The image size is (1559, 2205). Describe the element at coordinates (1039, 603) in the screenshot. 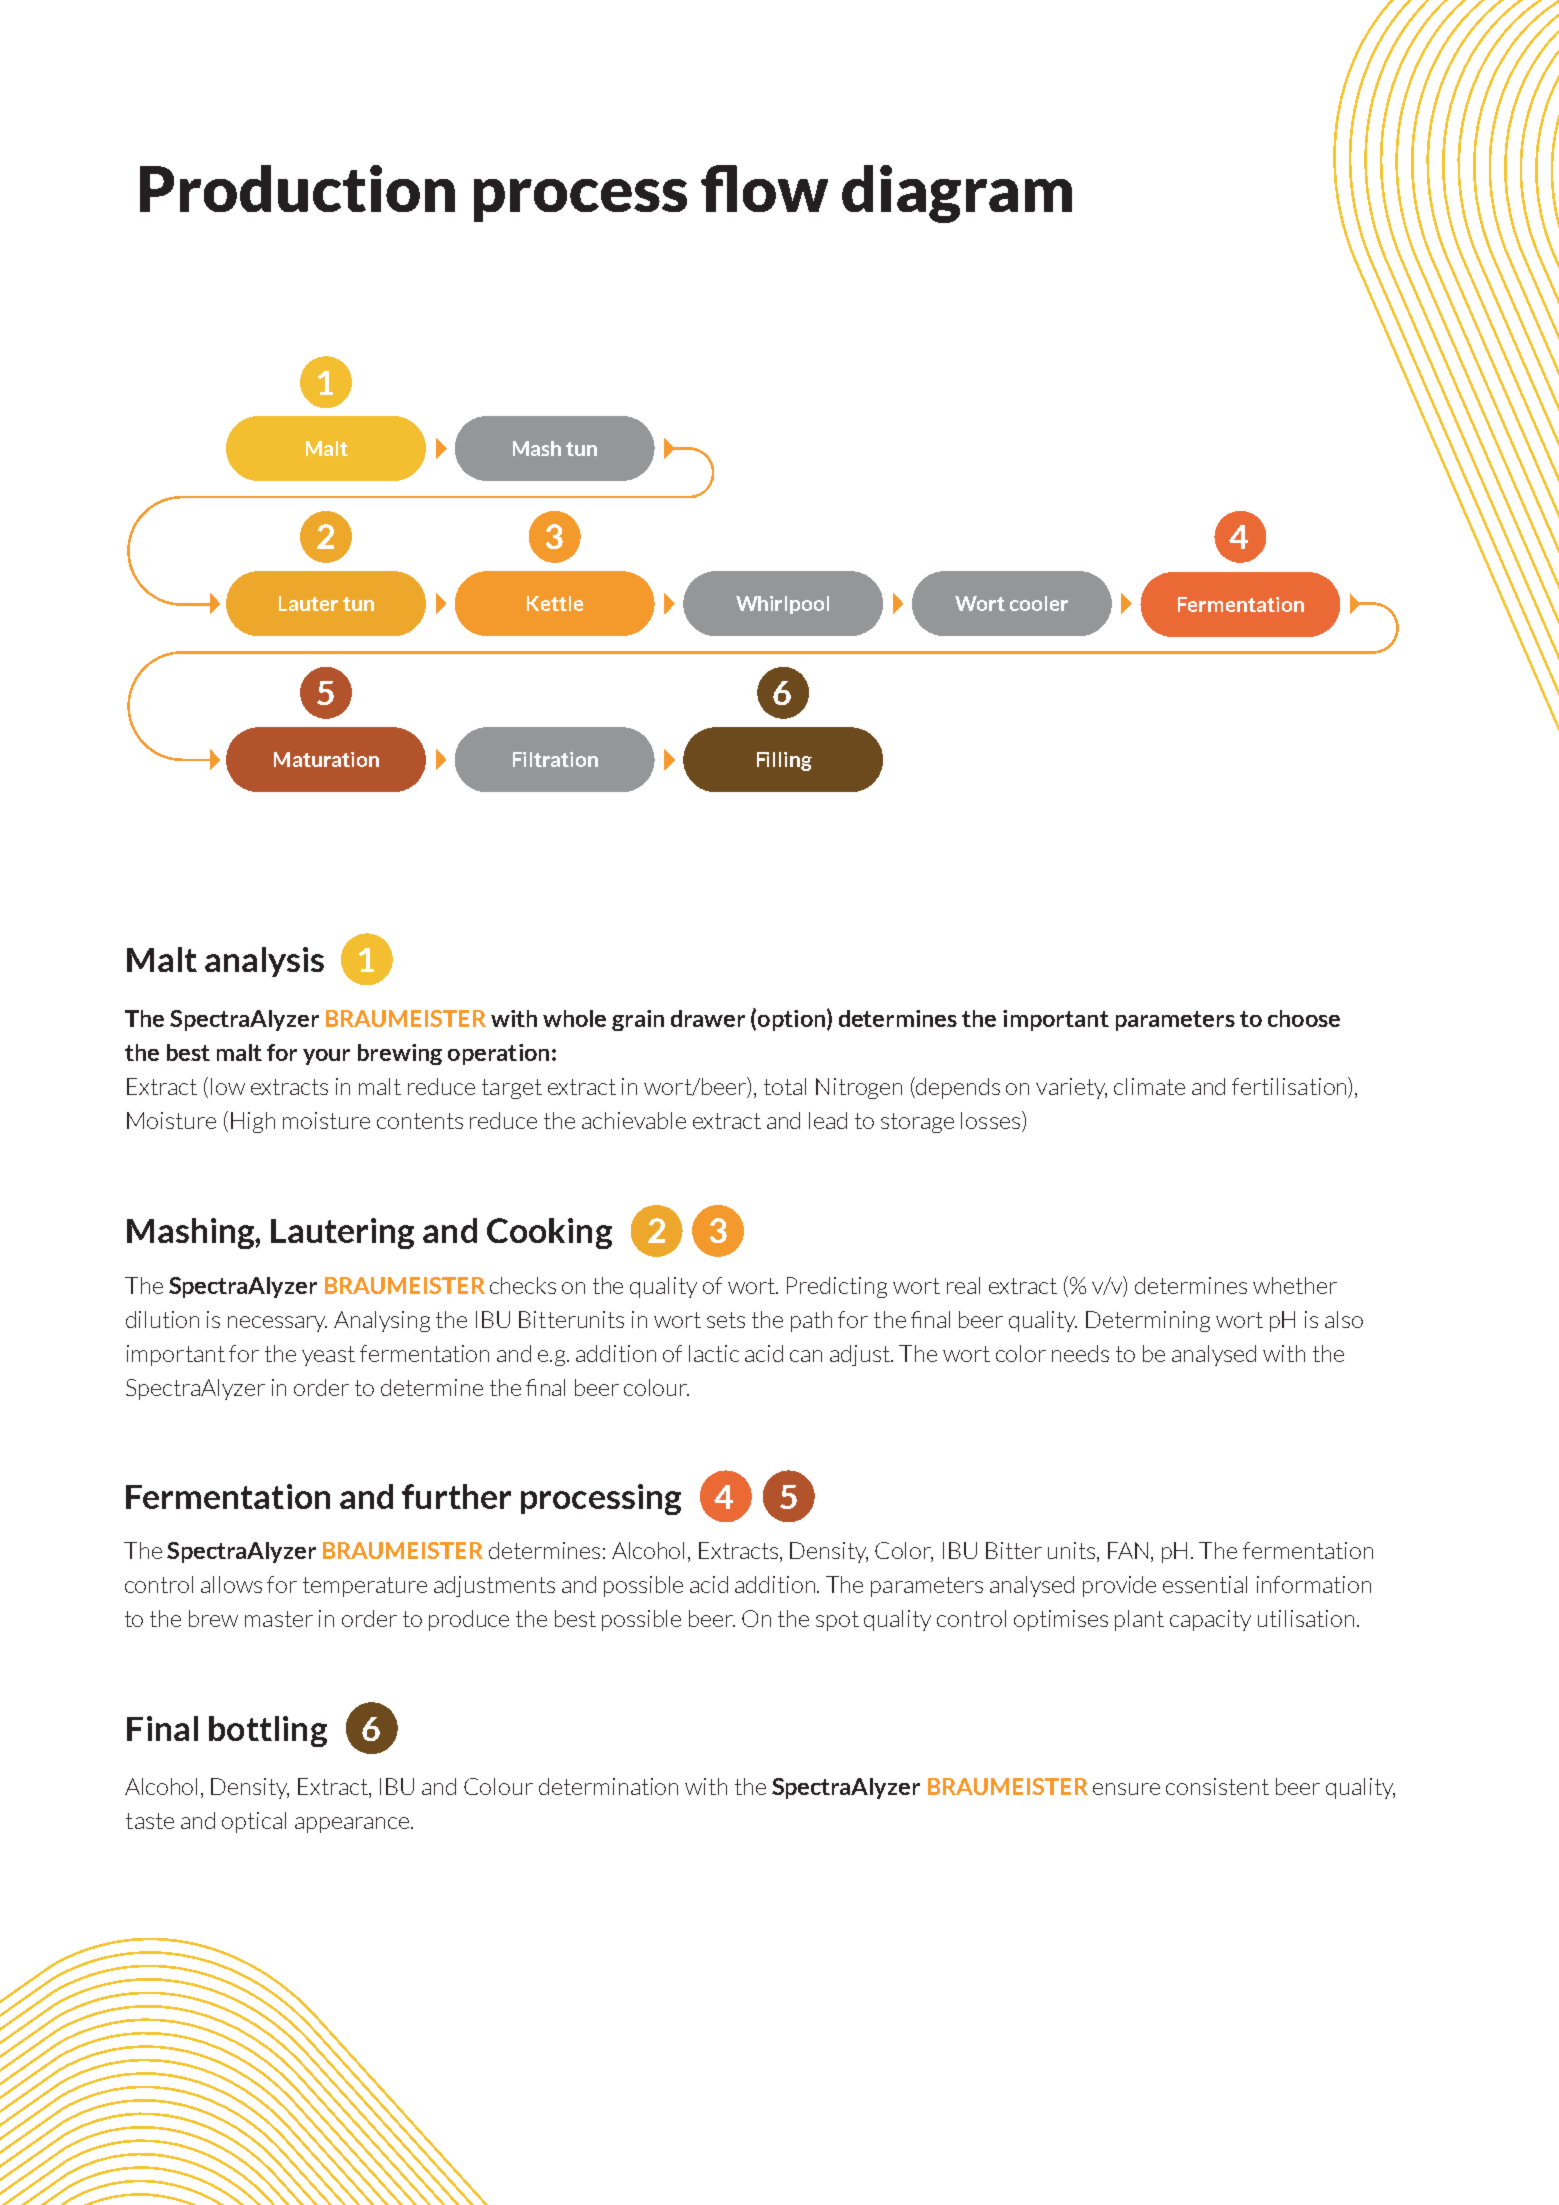

I see `cooler` at that location.
